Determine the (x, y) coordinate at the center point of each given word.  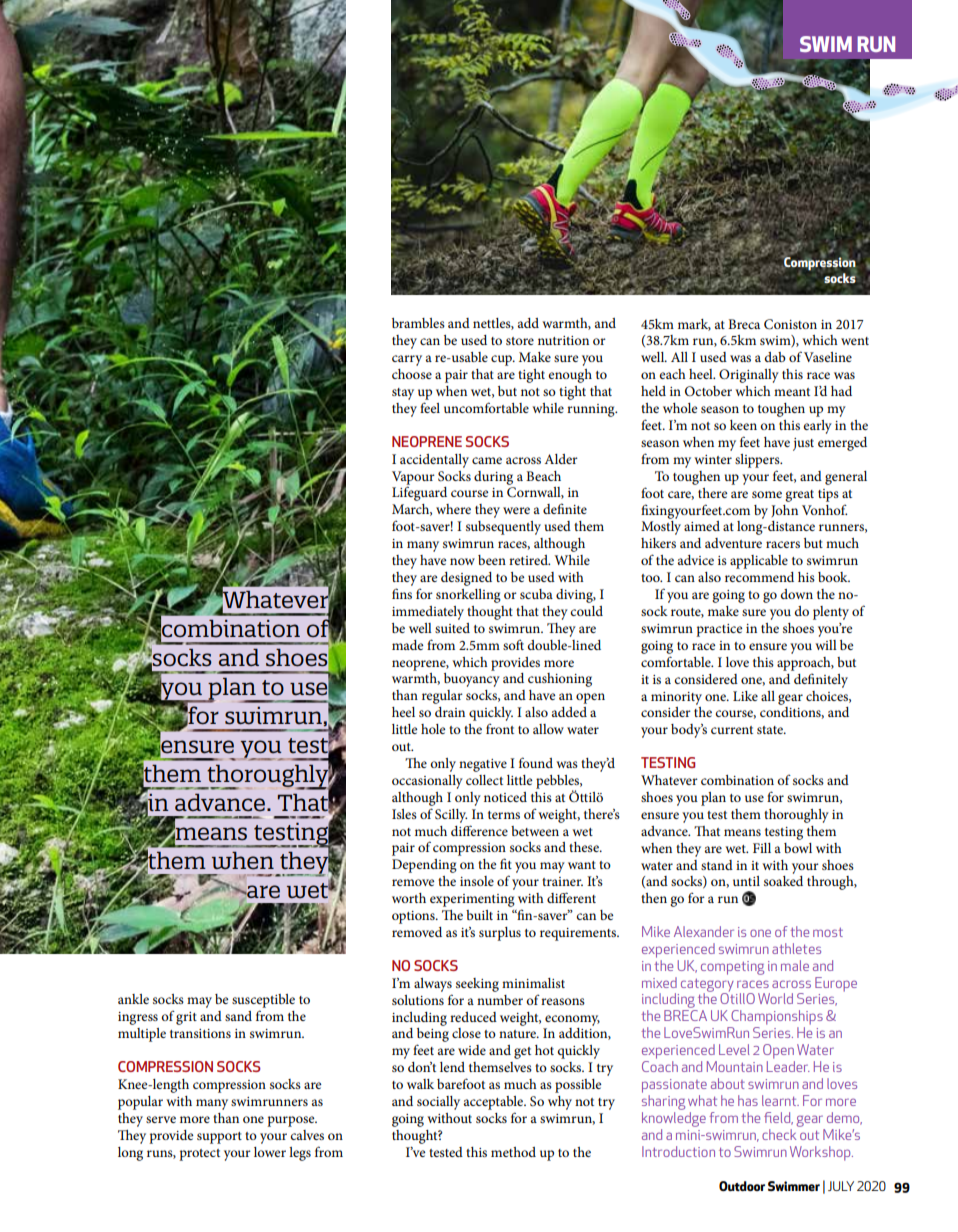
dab (775, 357)
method (513, 1152)
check (780, 1133)
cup (502, 360)
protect (199, 1155)
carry (407, 360)
